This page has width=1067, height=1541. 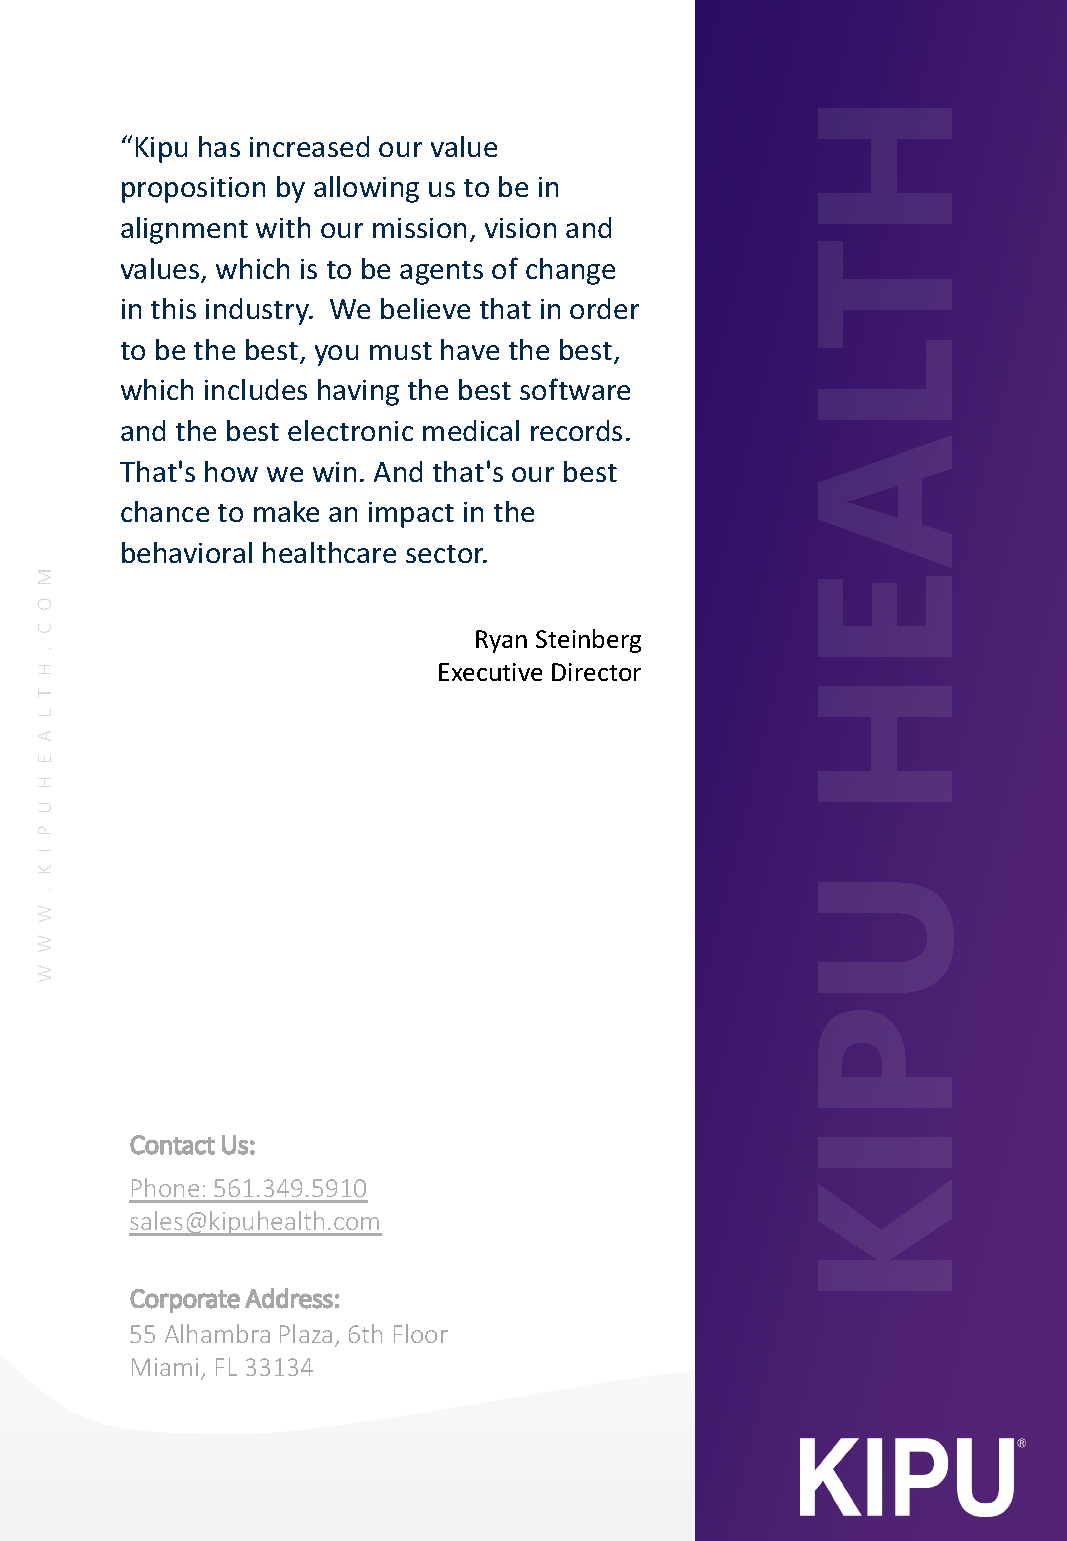 I want to click on vision, so click(x=520, y=228).
